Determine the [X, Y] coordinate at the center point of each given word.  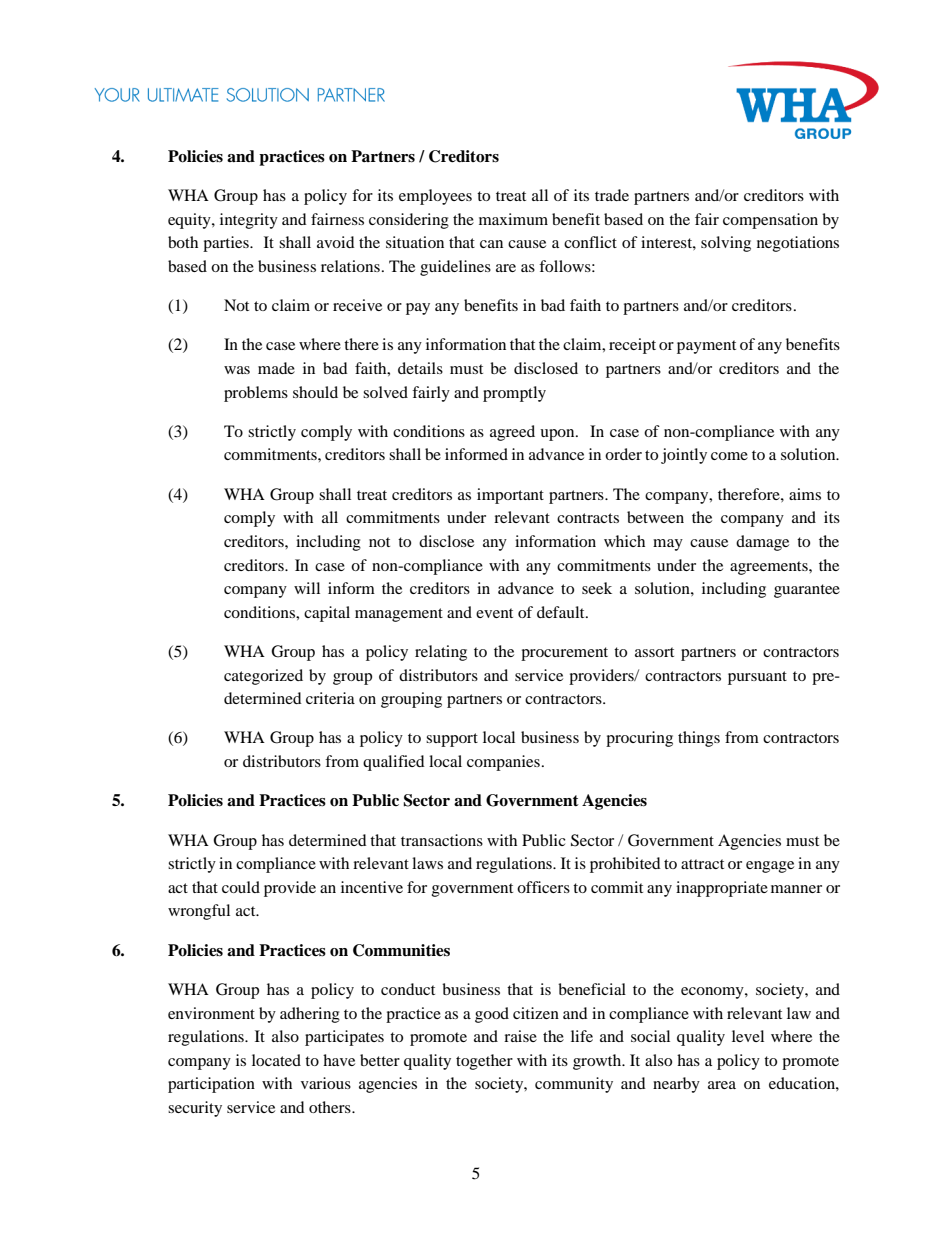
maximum [513, 219]
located [276, 1060]
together [484, 1062]
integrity [249, 221]
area [722, 1085]
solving [726, 244]
